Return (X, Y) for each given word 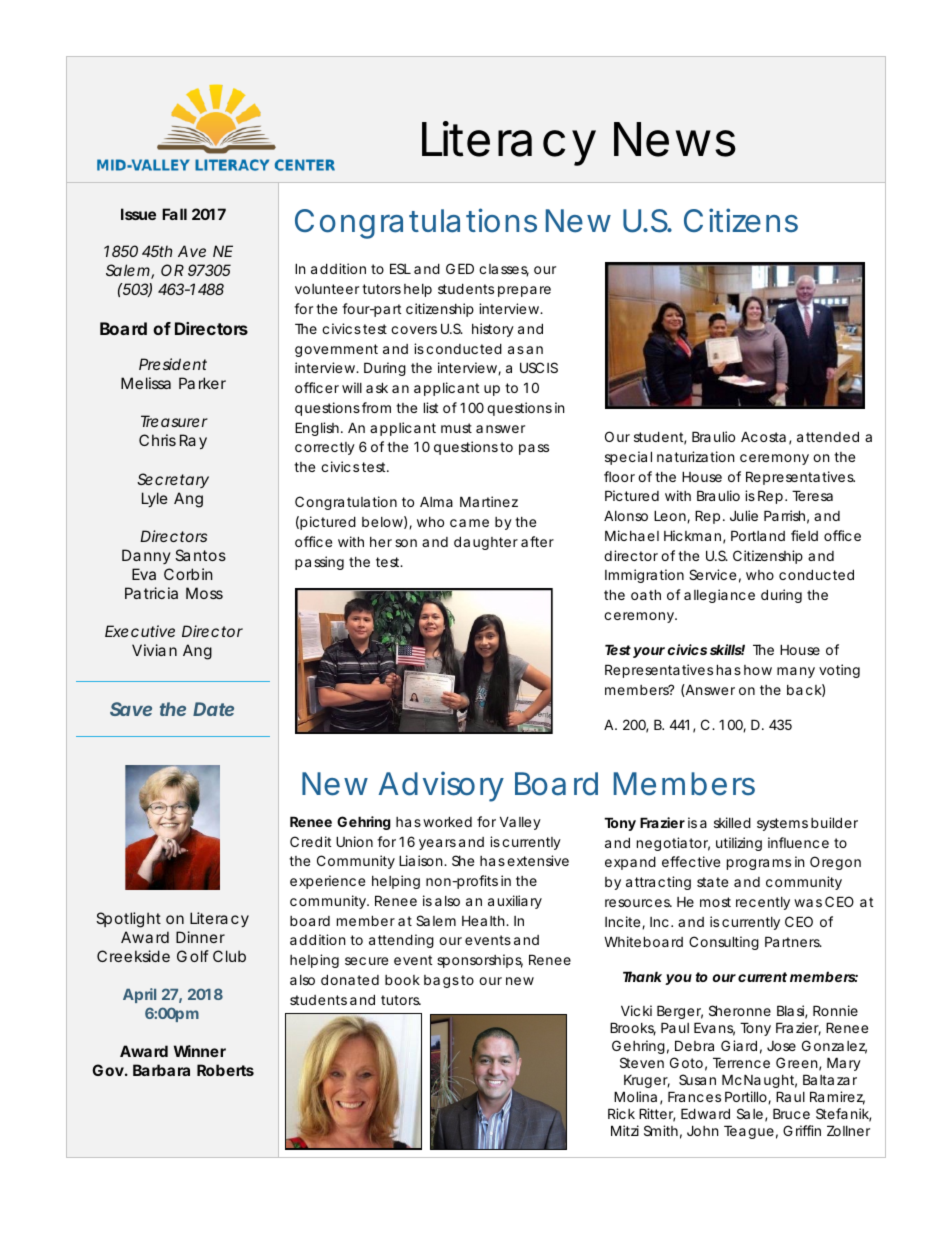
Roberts (225, 1070)
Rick (621, 1113)
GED (460, 268)
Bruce (791, 1113)
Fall (174, 214)
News (675, 139)
